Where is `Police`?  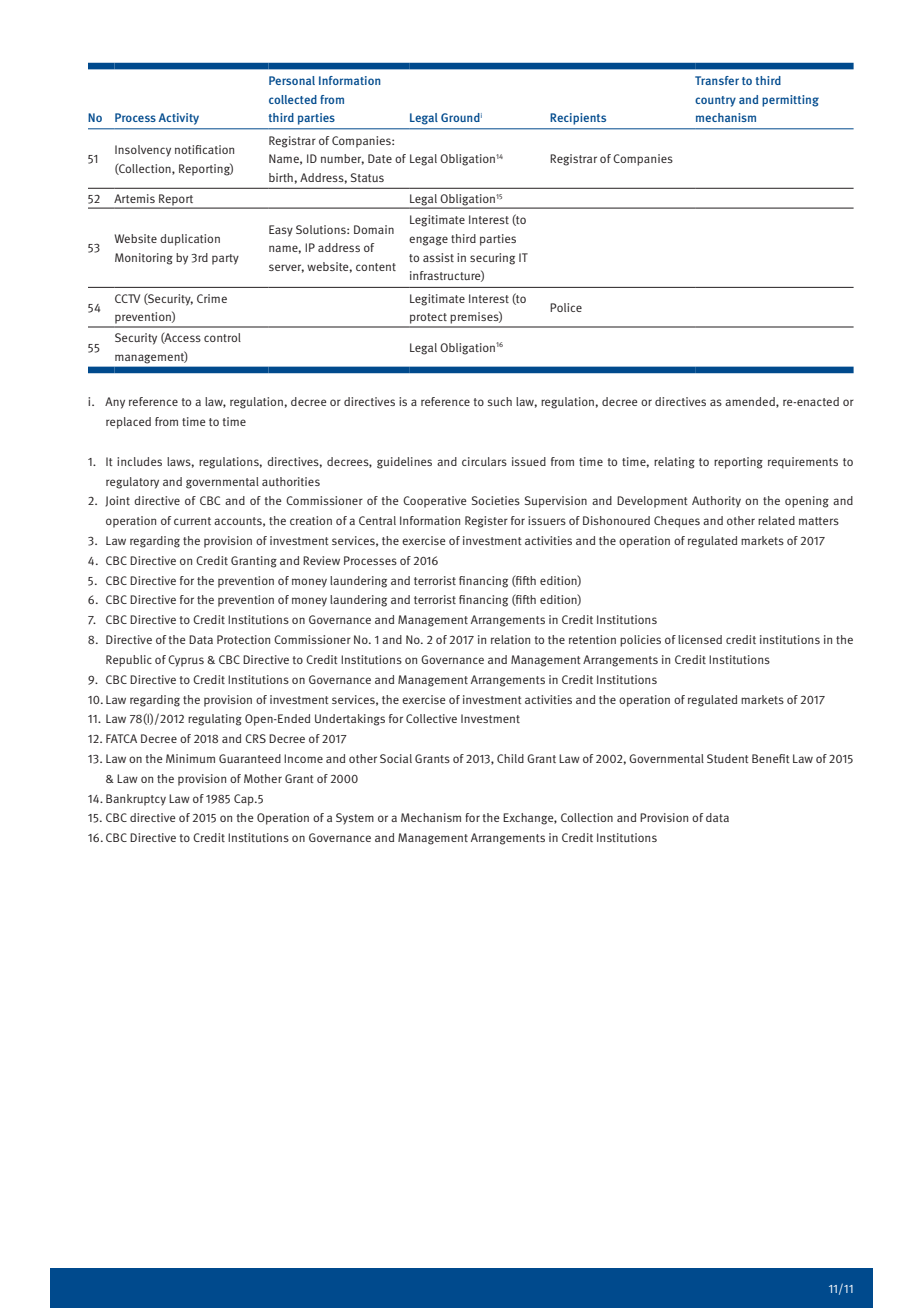
Police is located at coordinates (566, 307).
